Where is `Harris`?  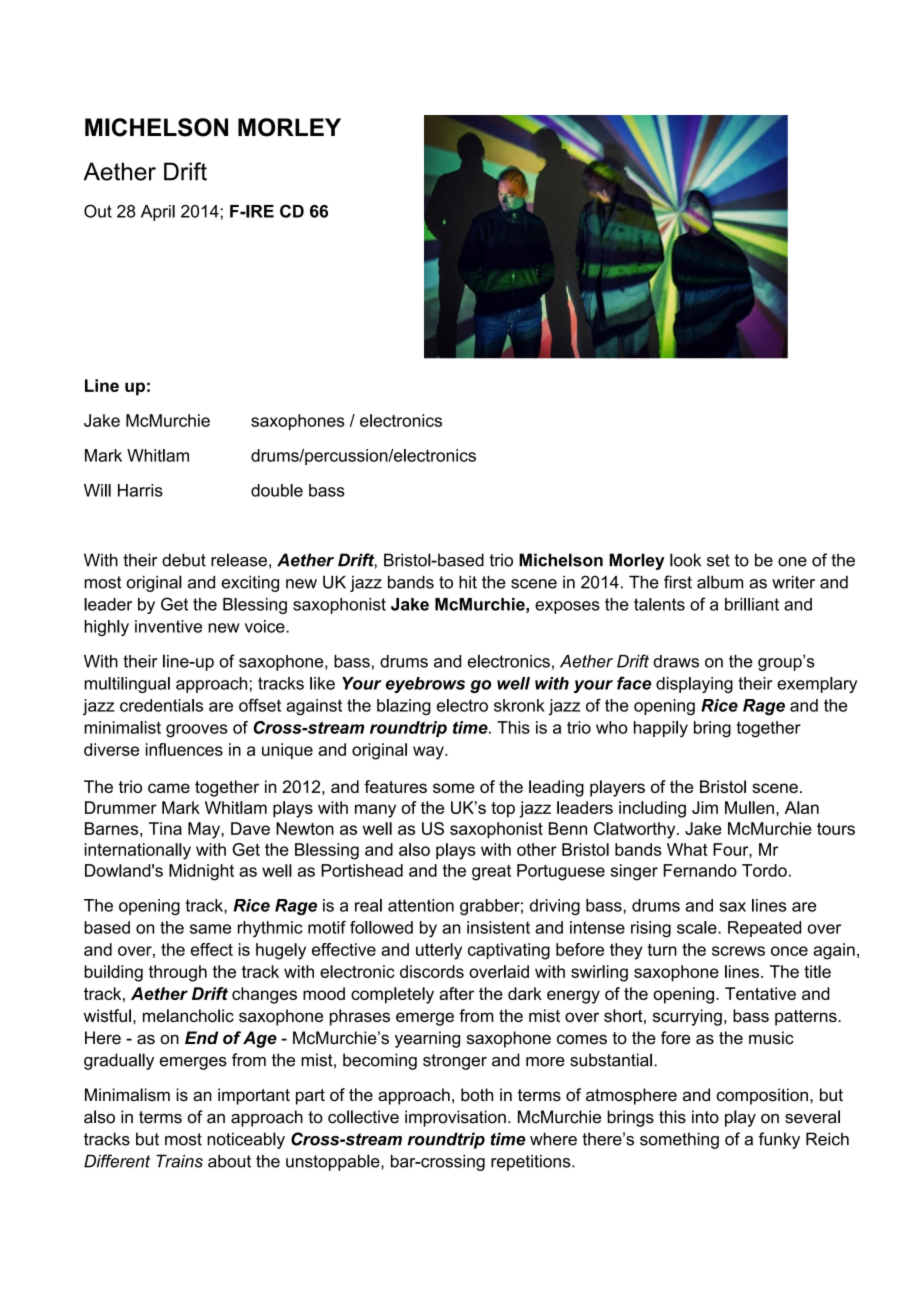
Harris is located at coordinates (140, 490).
